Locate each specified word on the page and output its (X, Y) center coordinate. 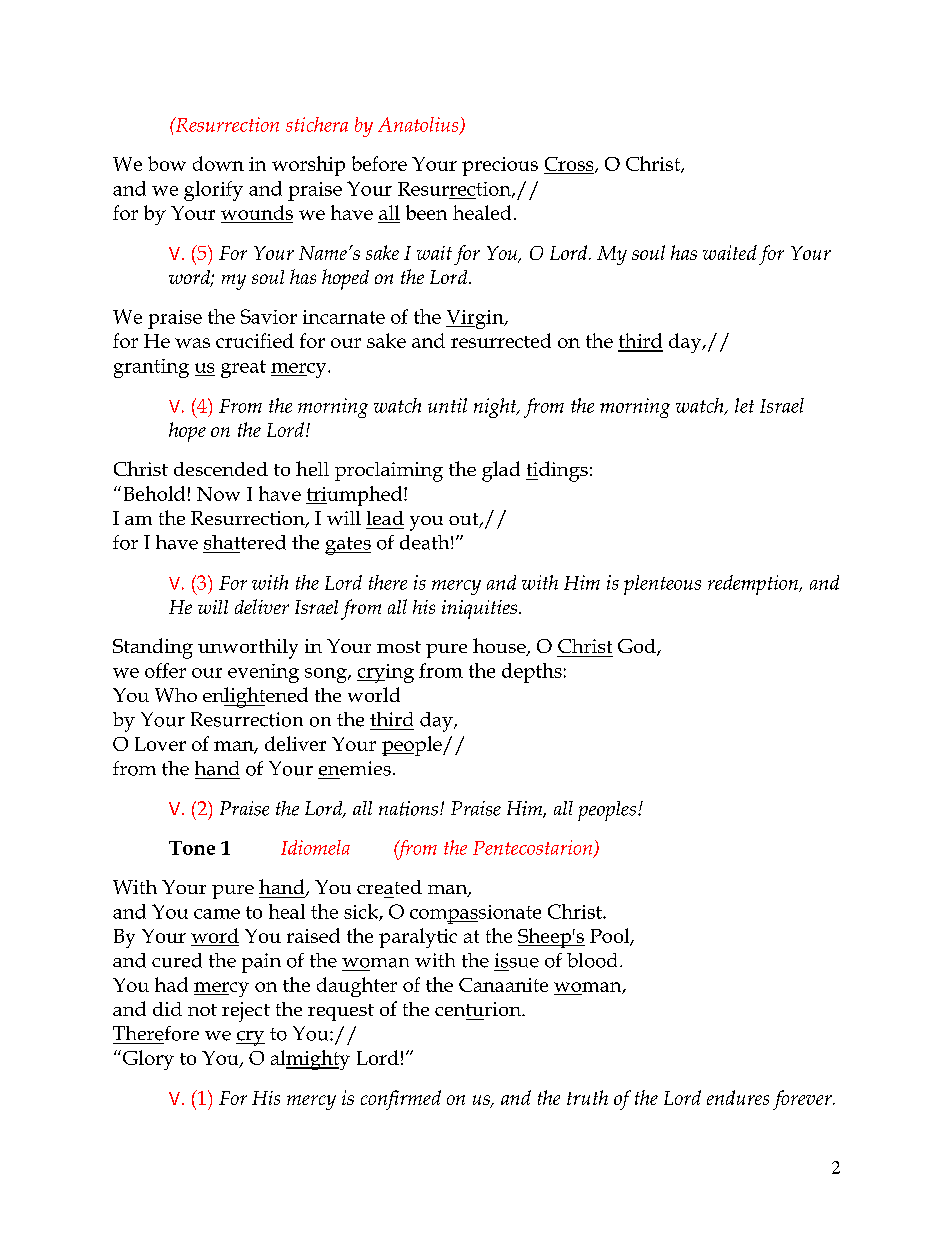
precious (500, 166)
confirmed (401, 1100)
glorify (213, 191)
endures (738, 1097)
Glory (148, 1060)
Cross (570, 165)
